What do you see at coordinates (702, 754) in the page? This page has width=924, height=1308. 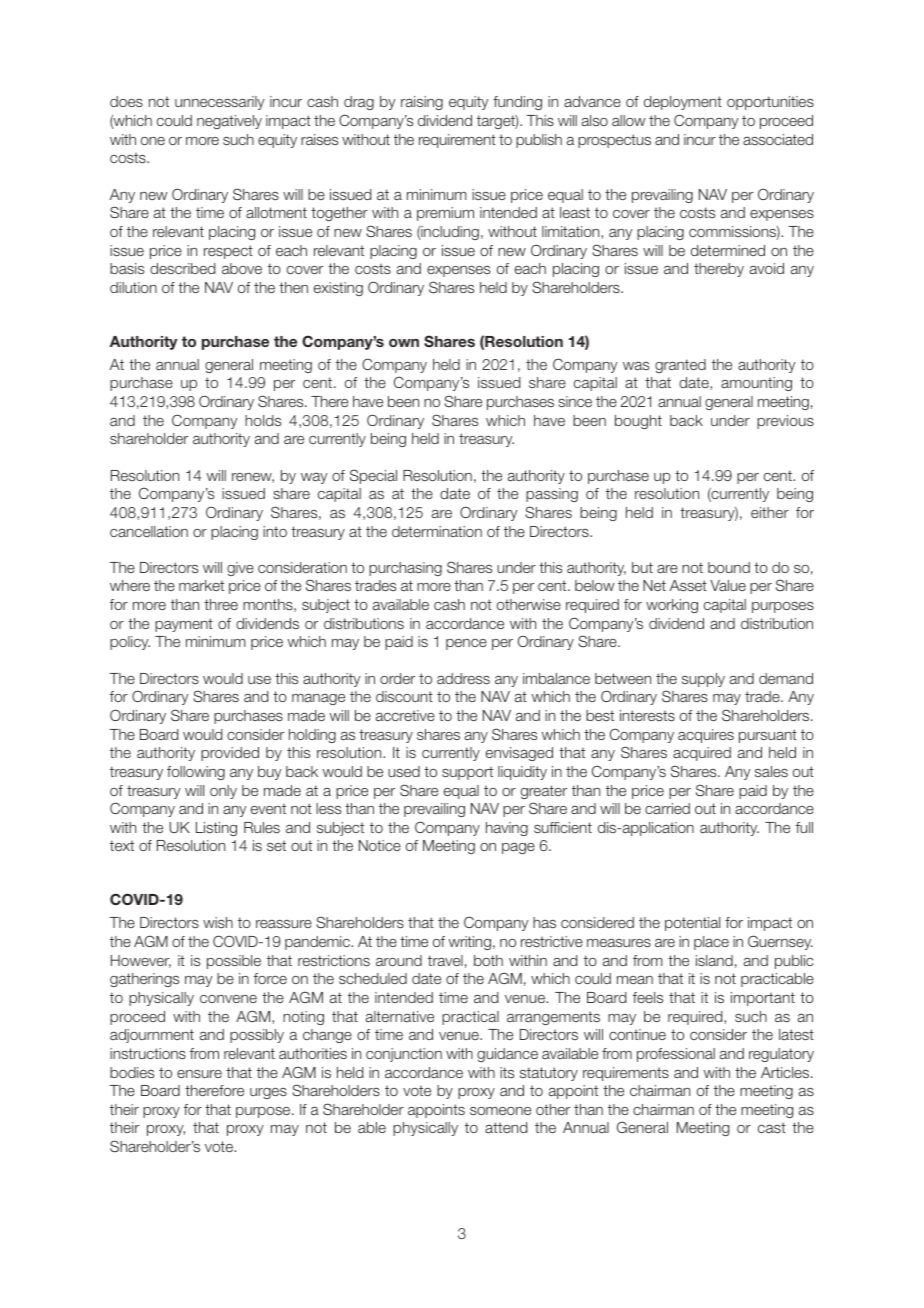 I see `acquired` at bounding box center [702, 754].
